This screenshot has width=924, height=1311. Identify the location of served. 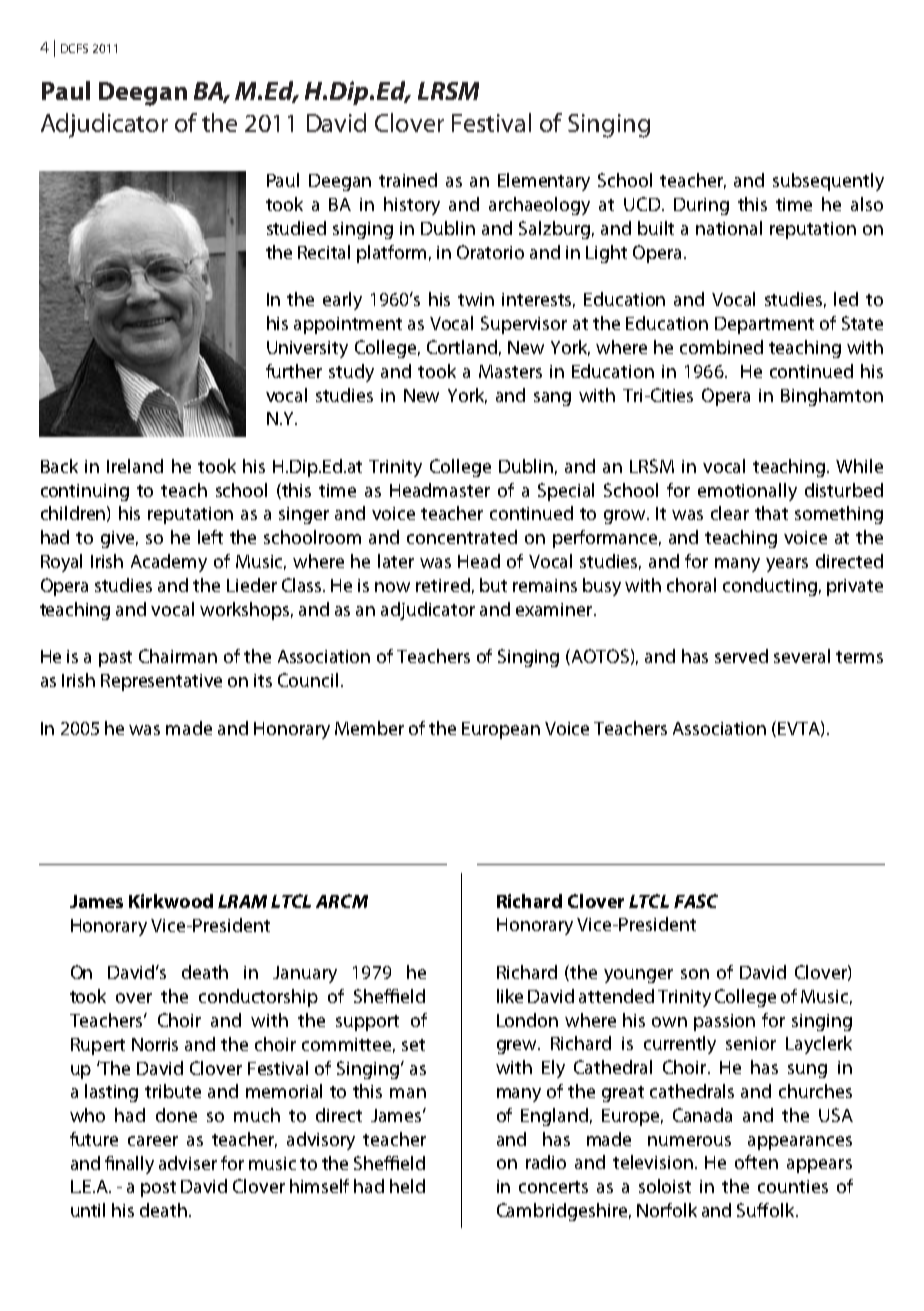
(741, 656).
